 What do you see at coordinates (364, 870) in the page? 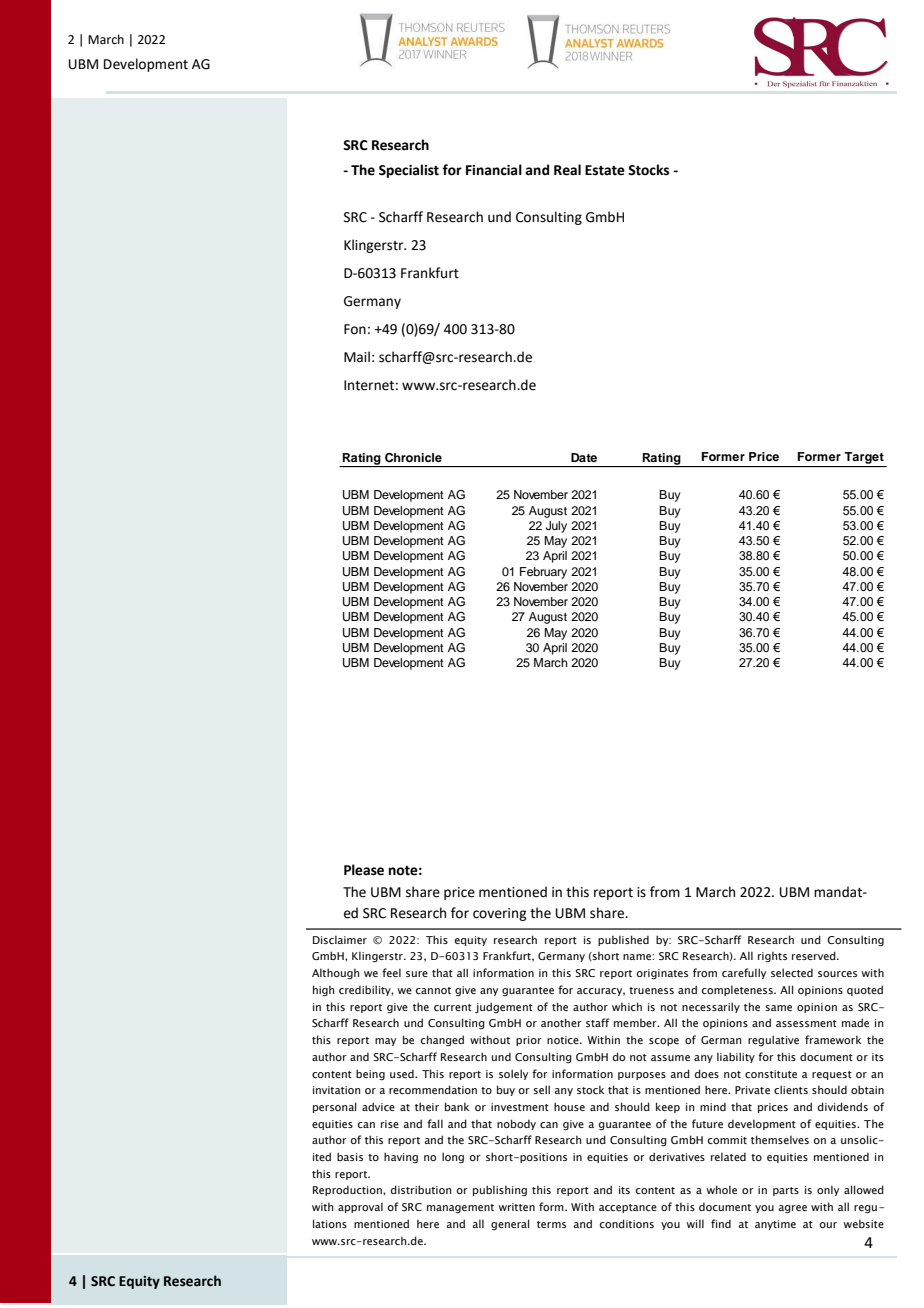
I see `Please` at bounding box center [364, 870].
